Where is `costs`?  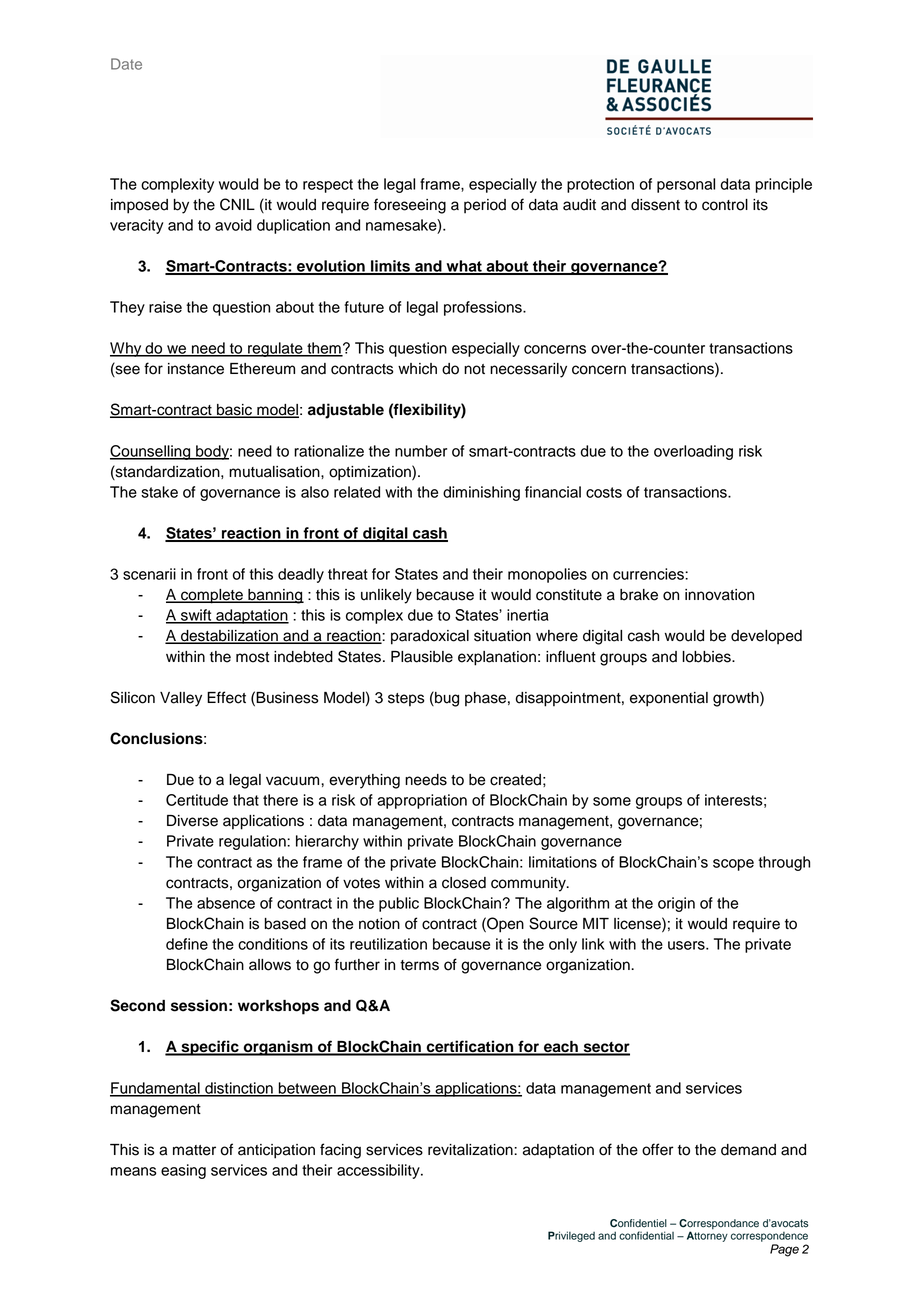
costs is located at coordinates (604, 492).
